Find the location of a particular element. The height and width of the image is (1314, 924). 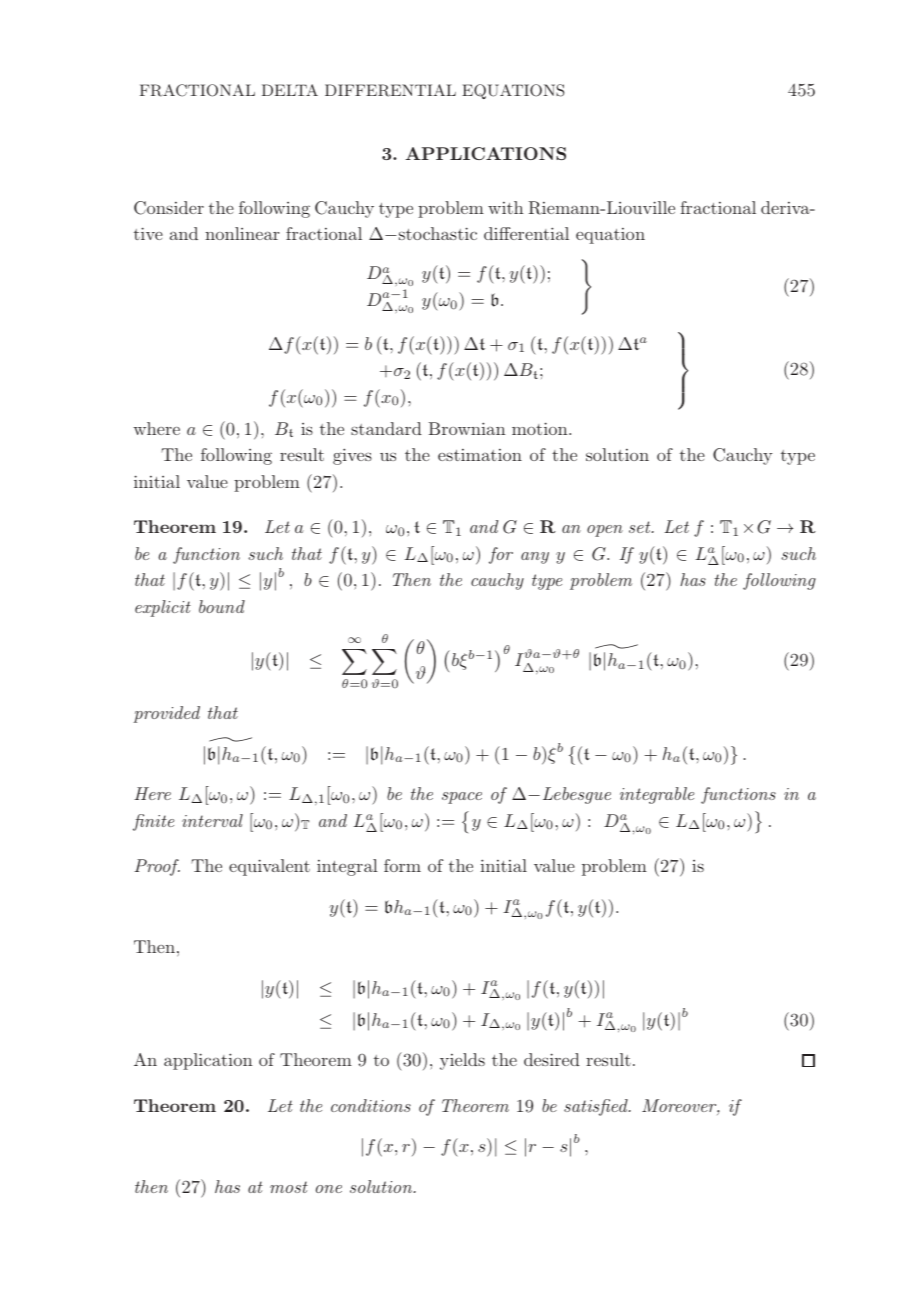

motion is located at coordinates (541, 428).
